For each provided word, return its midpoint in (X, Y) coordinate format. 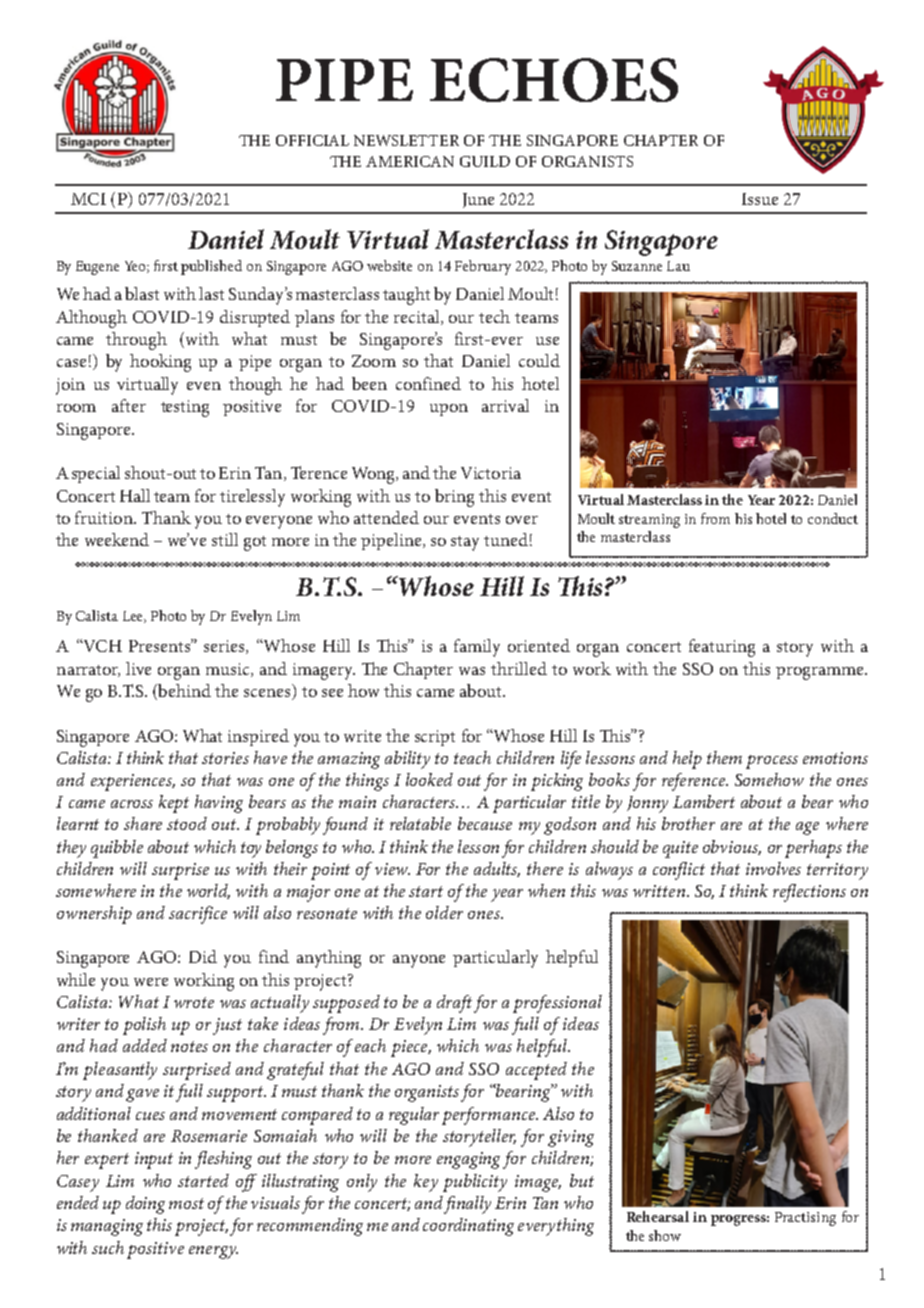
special (96, 474)
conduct (833, 518)
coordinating (468, 1227)
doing (145, 1205)
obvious (732, 847)
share (143, 823)
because (485, 823)
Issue (760, 199)
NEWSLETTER (406, 140)
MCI (88, 199)
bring (454, 498)
